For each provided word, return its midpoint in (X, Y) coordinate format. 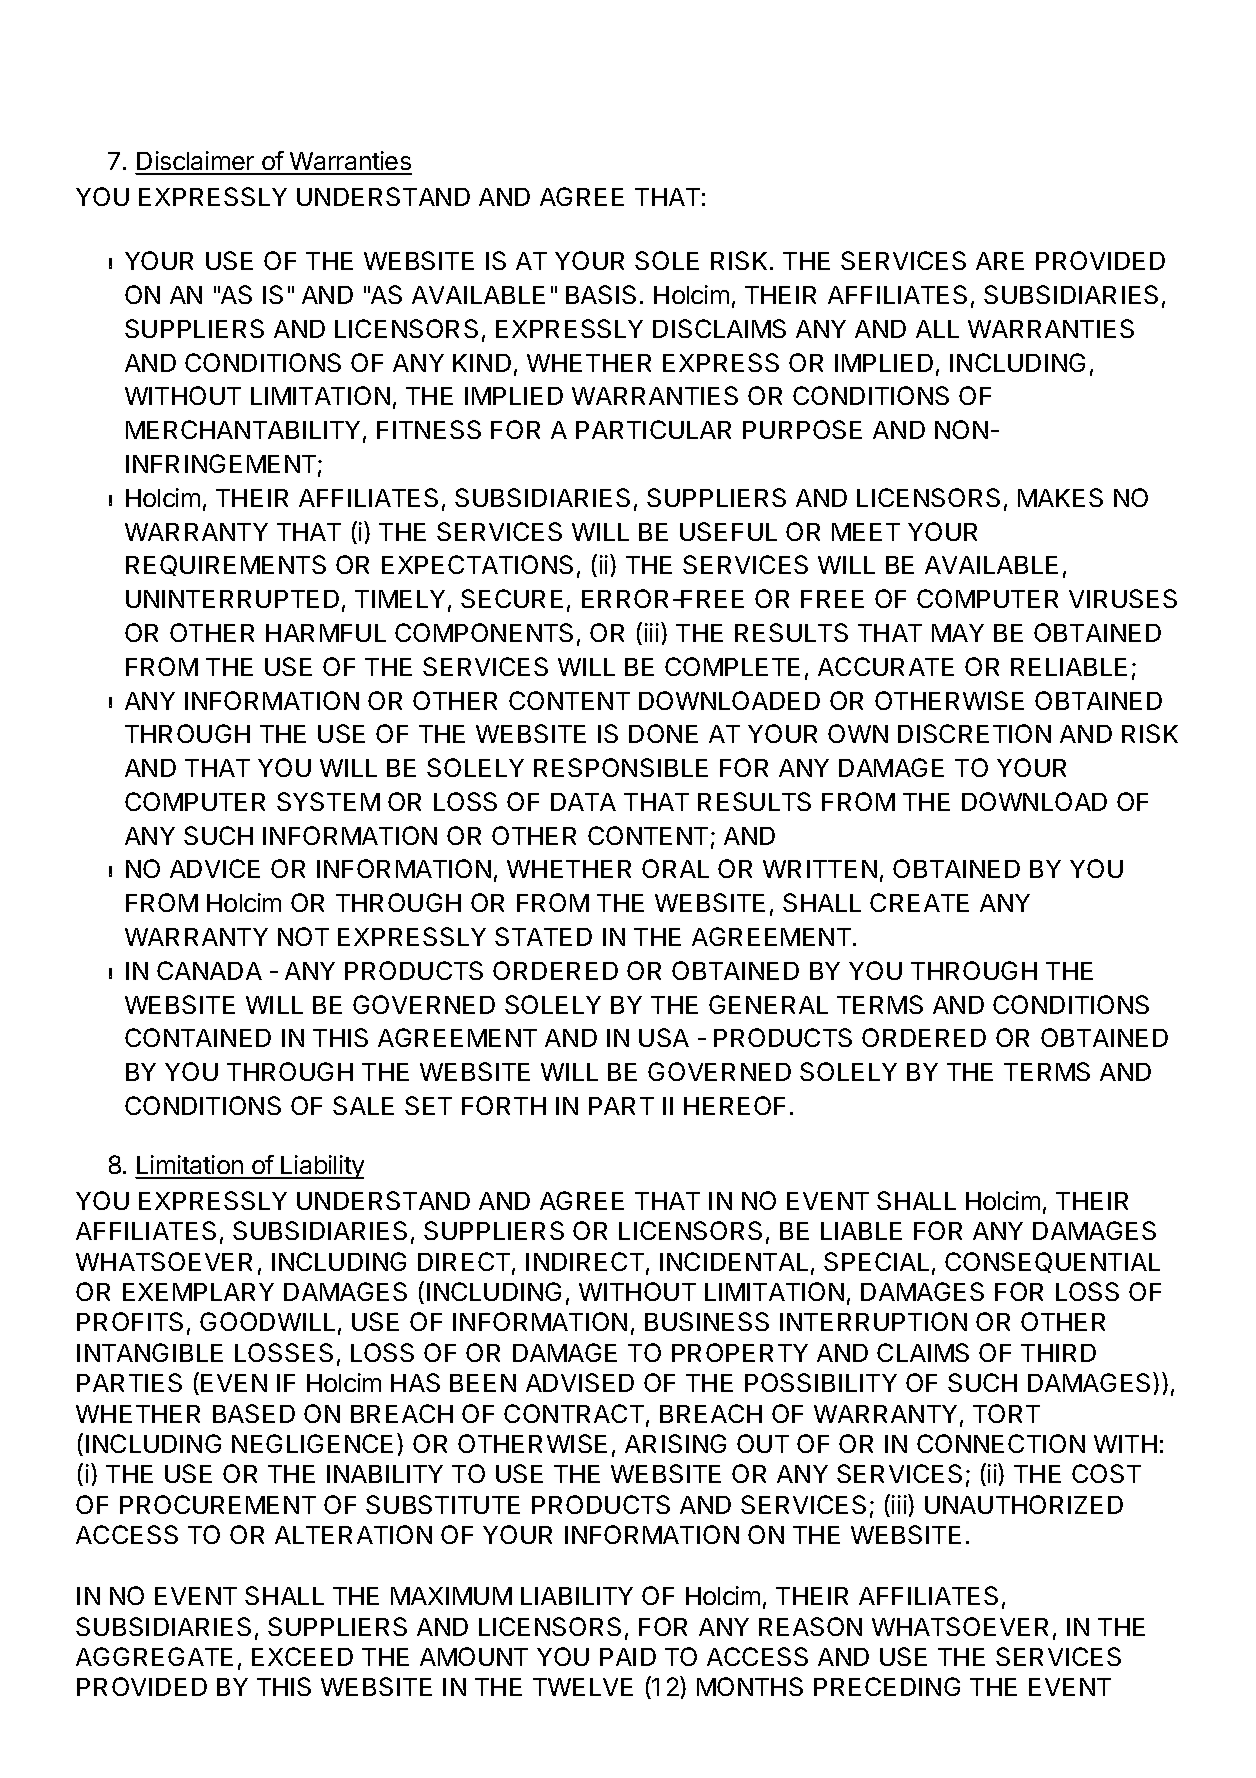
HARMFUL (326, 633)
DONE (663, 733)
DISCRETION (974, 733)
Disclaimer (195, 162)
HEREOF (734, 1105)
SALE (363, 1105)
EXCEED (302, 1656)
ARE (1000, 261)
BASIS (601, 294)
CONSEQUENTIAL (1052, 1262)
